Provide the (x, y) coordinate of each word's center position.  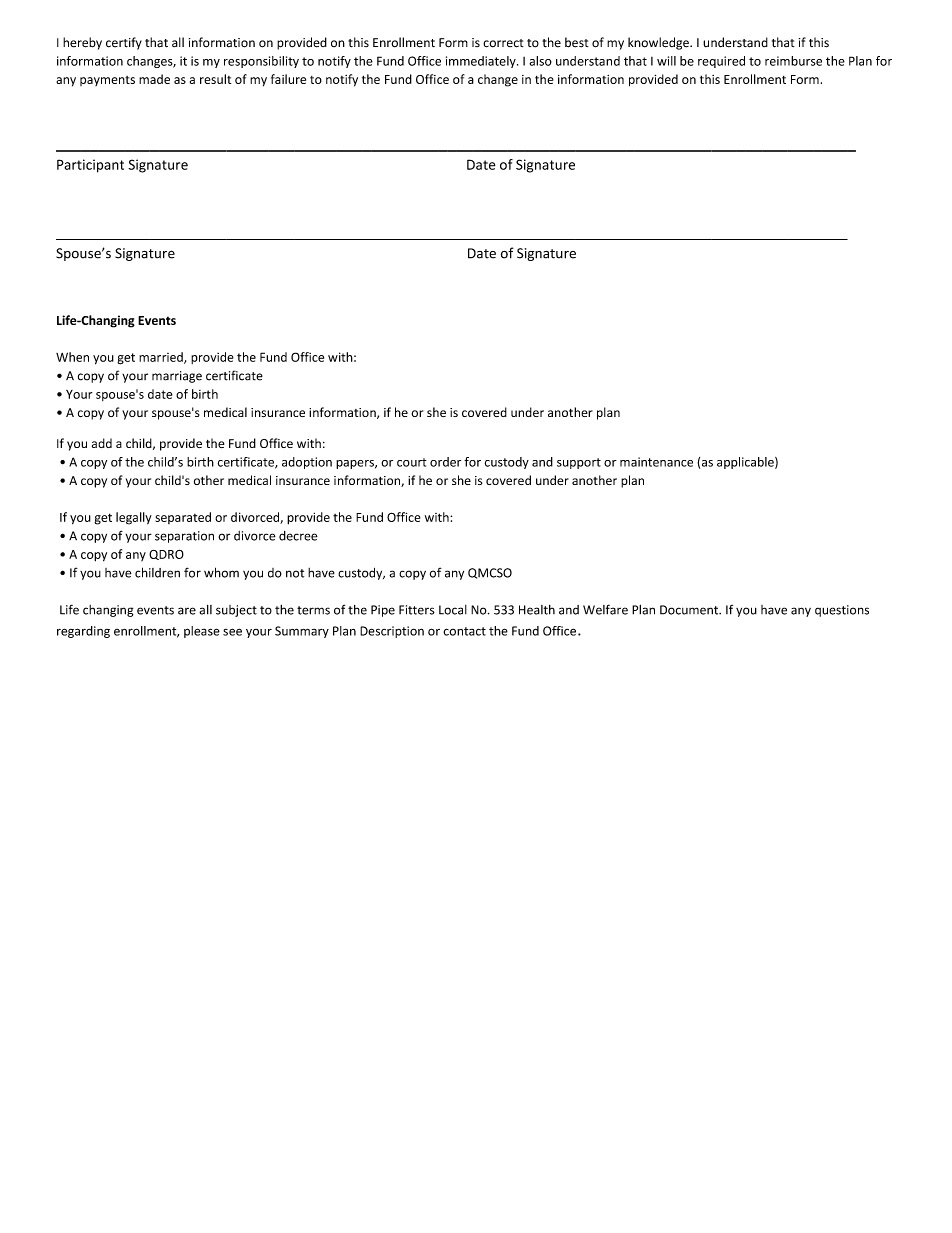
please (202, 632)
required (721, 62)
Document (690, 610)
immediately (482, 62)
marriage (177, 377)
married (162, 358)
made (154, 79)
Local (453, 610)
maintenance (656, 462)
